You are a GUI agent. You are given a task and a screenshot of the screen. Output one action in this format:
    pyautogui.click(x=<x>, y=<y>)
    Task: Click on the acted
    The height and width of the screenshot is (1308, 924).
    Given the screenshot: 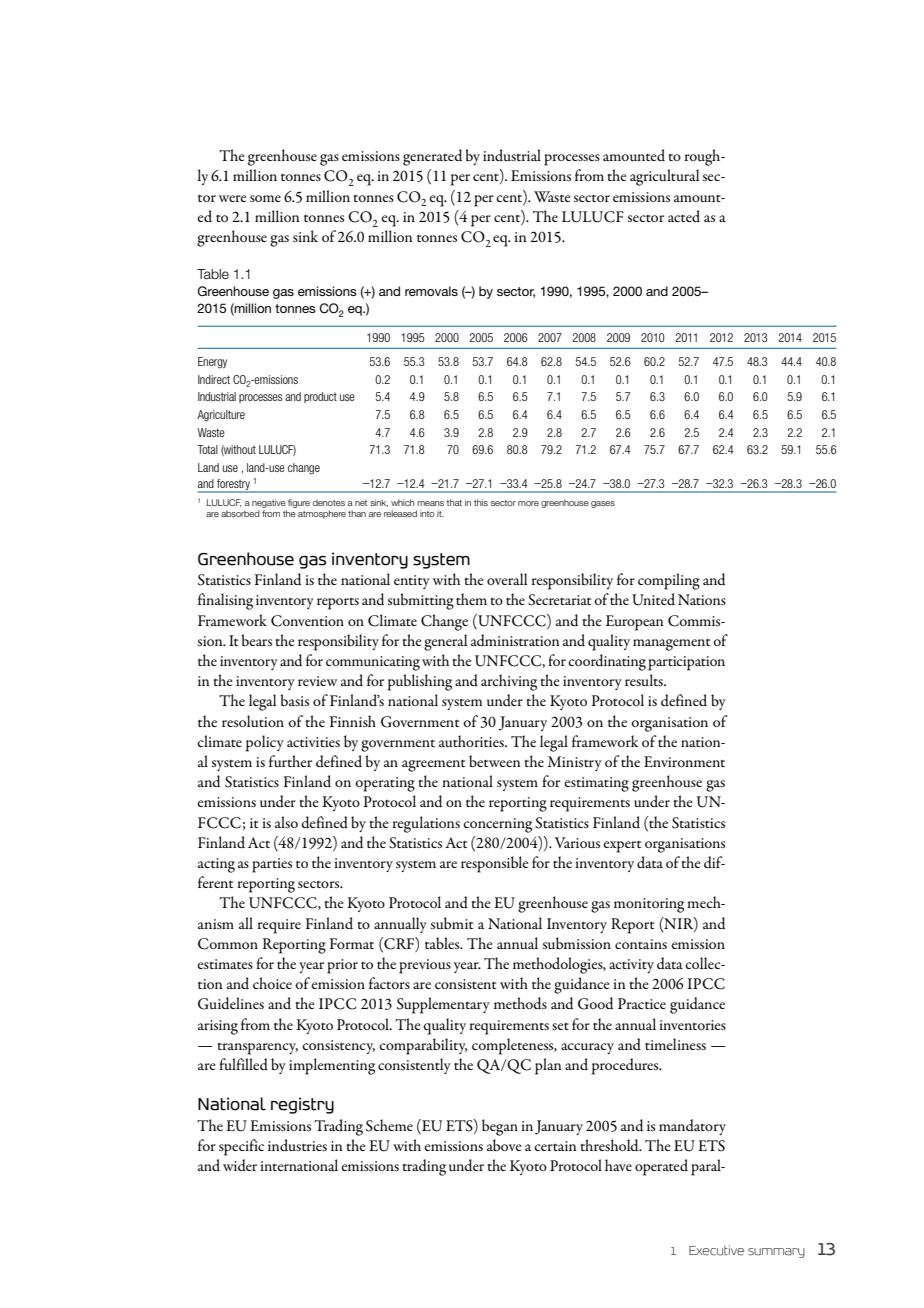 What is the action you would take?
    pyautogui.click(x=684, y=216)
